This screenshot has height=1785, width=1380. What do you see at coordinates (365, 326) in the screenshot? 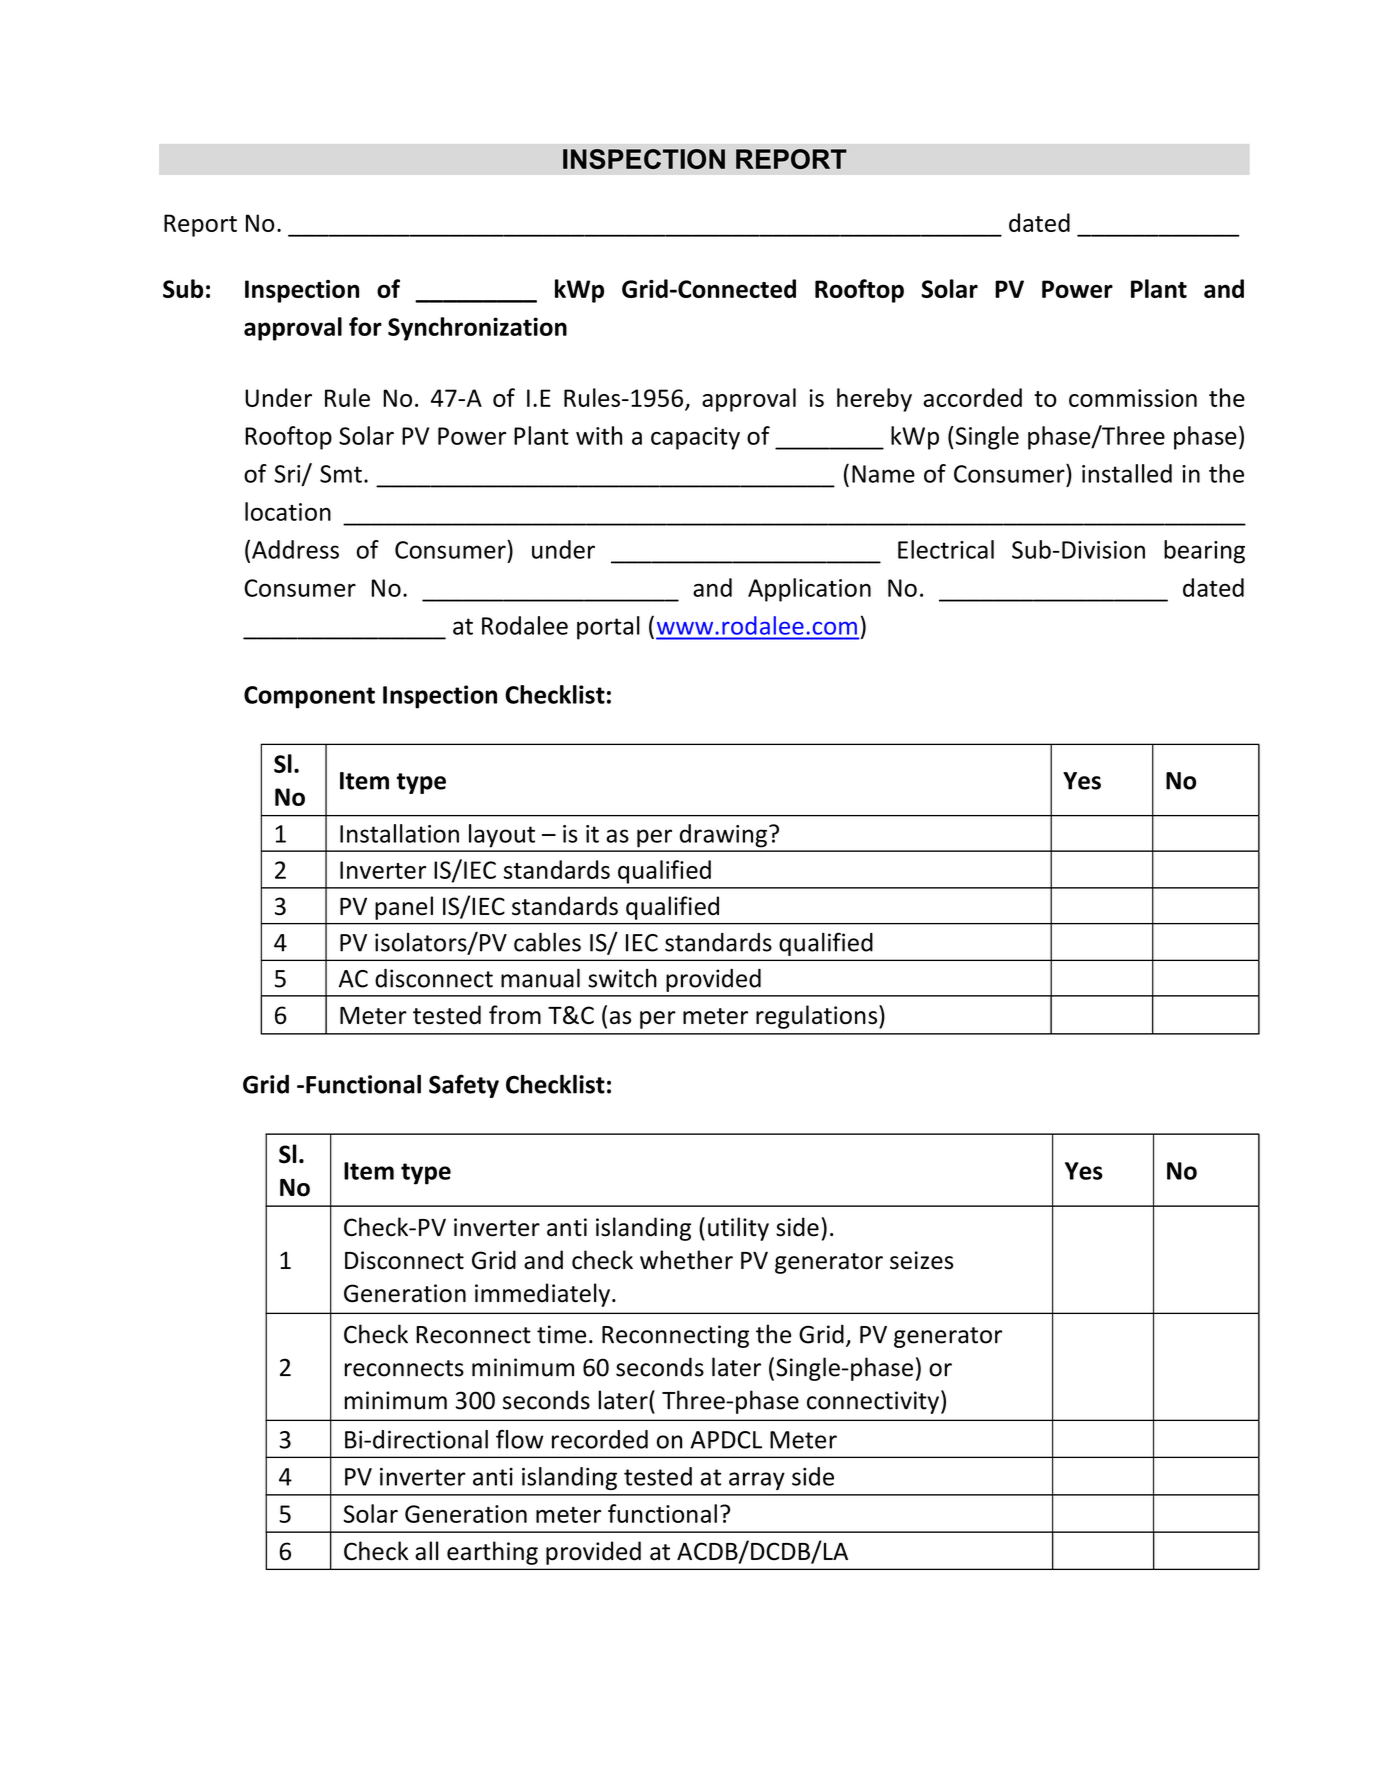
I see `for` at bounding box center [365, 326].
